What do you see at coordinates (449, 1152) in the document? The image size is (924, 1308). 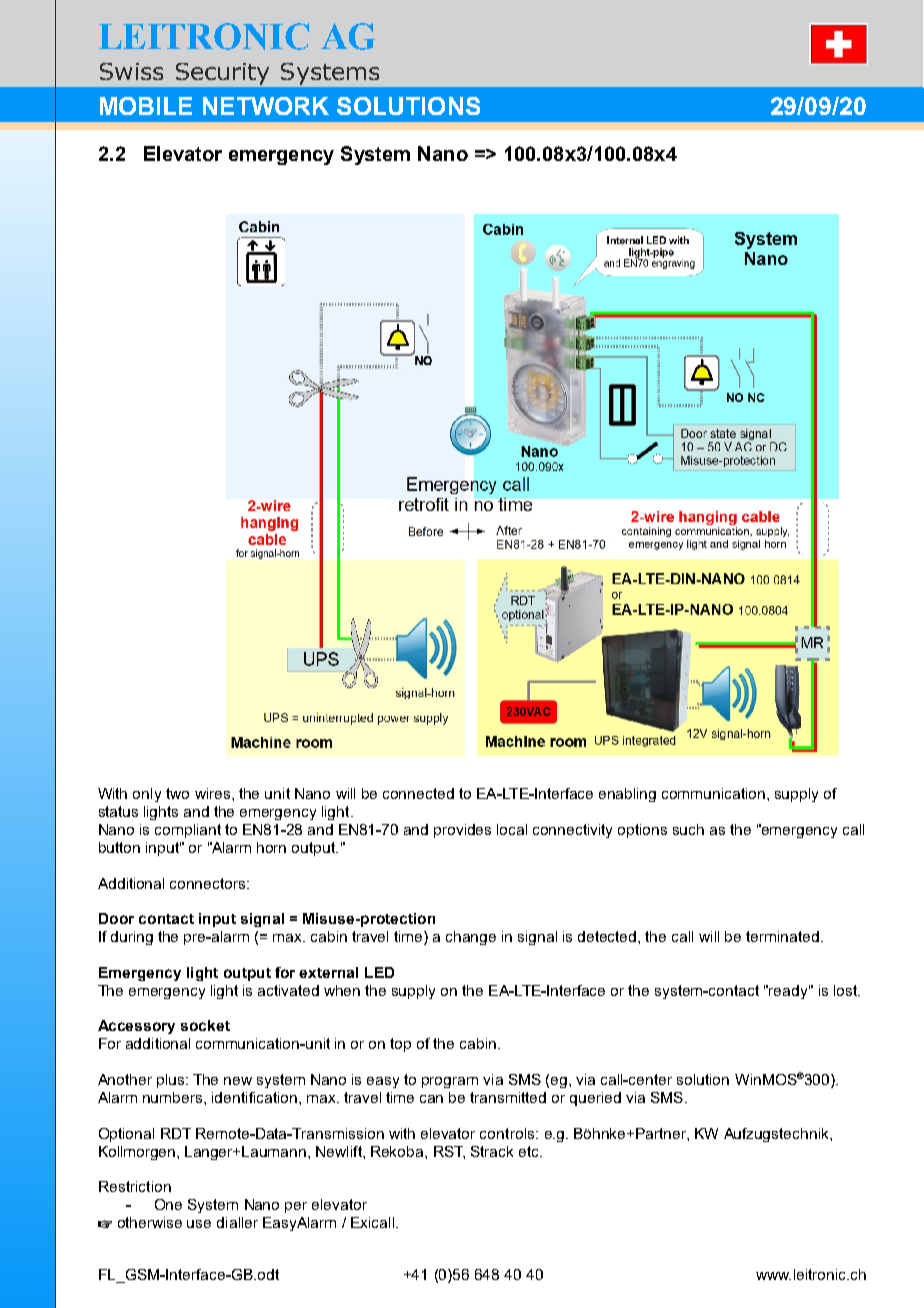 I see `RST` at bounding box center [449, 1152].
